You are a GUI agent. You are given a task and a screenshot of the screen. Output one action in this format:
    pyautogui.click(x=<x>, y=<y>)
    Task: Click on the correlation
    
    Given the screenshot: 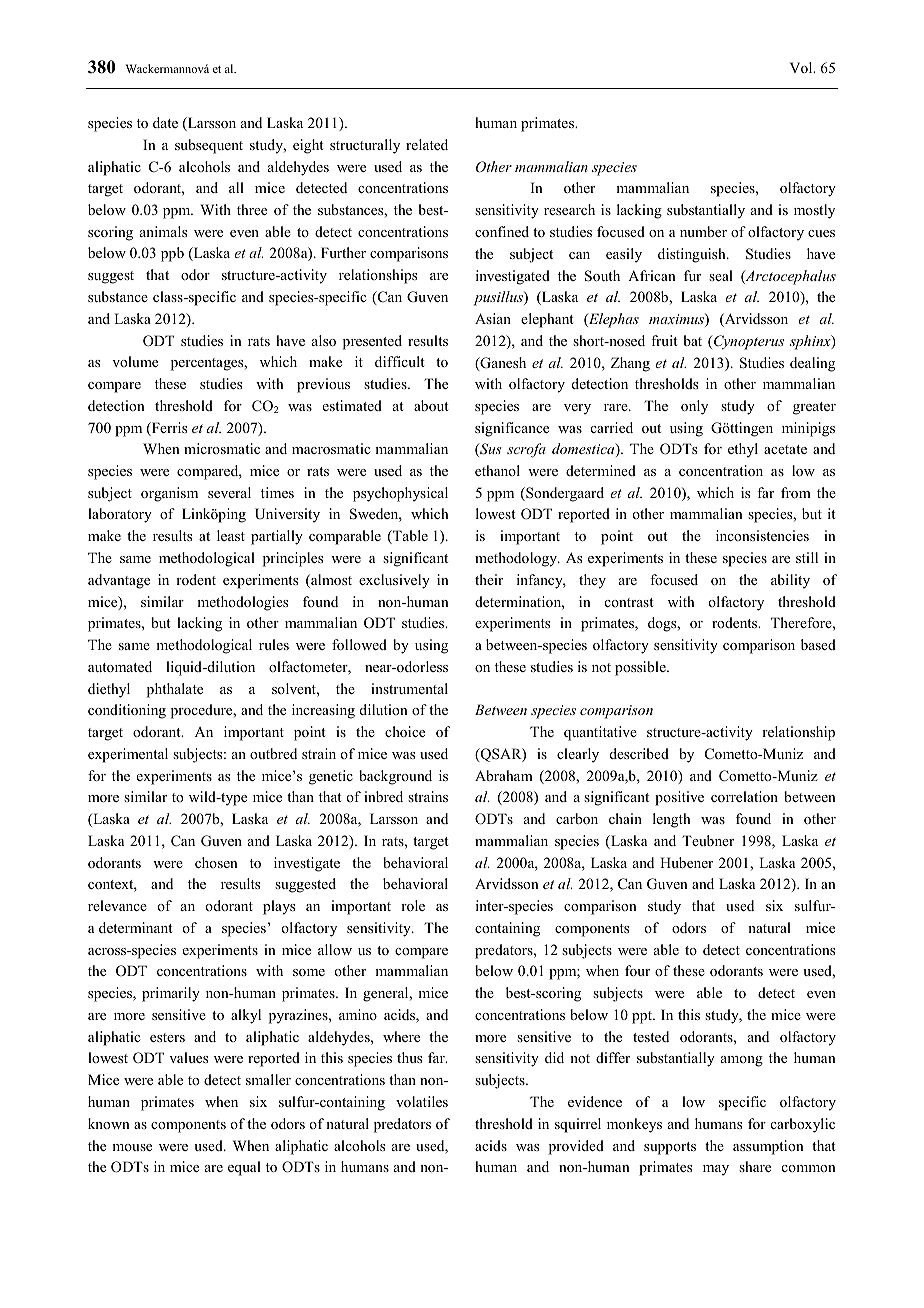 What is the action you would take?
    pyautogui.click(x=744, y=796)
